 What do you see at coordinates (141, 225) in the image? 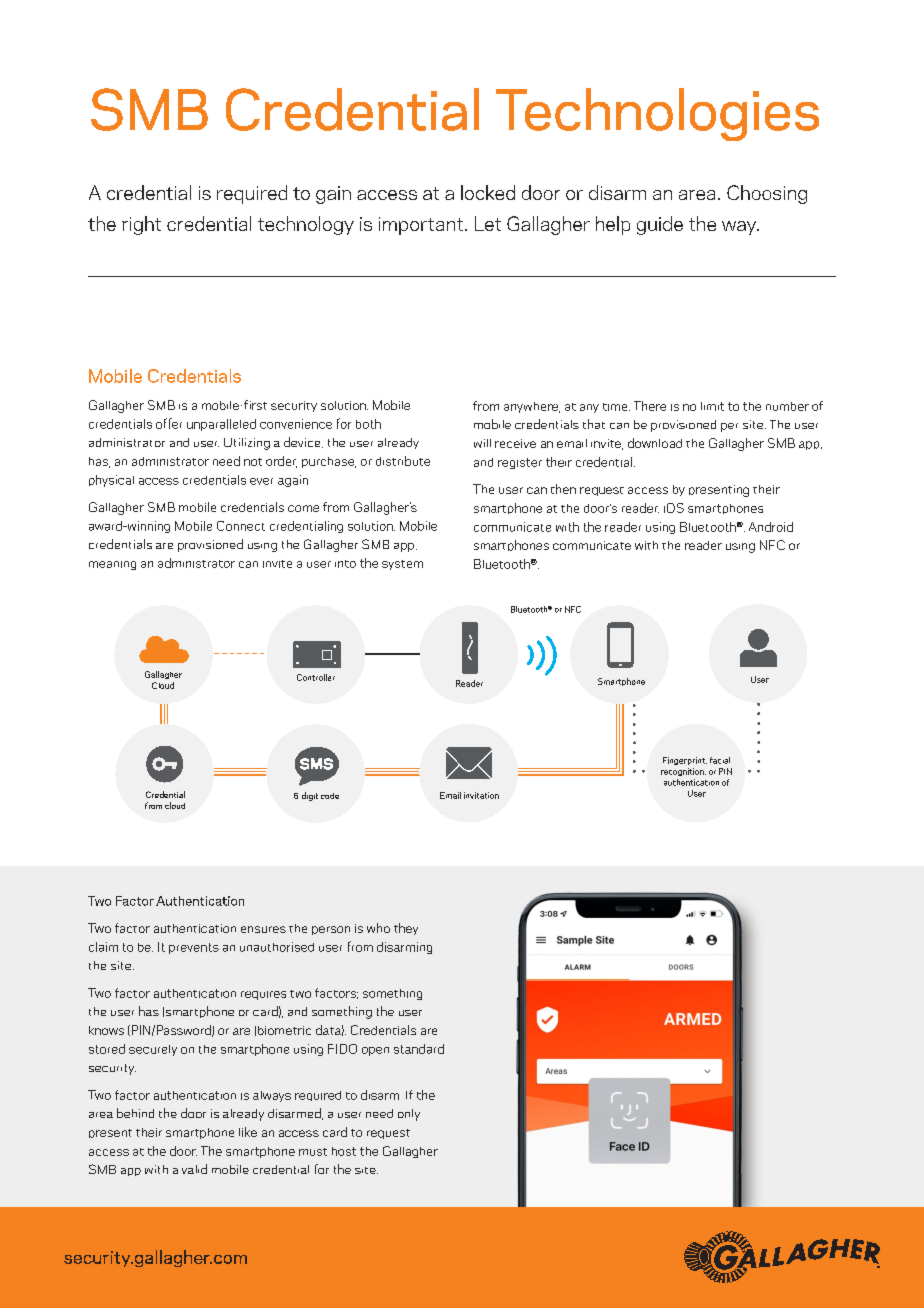
I see `right` at bounding box center [141, 225].
